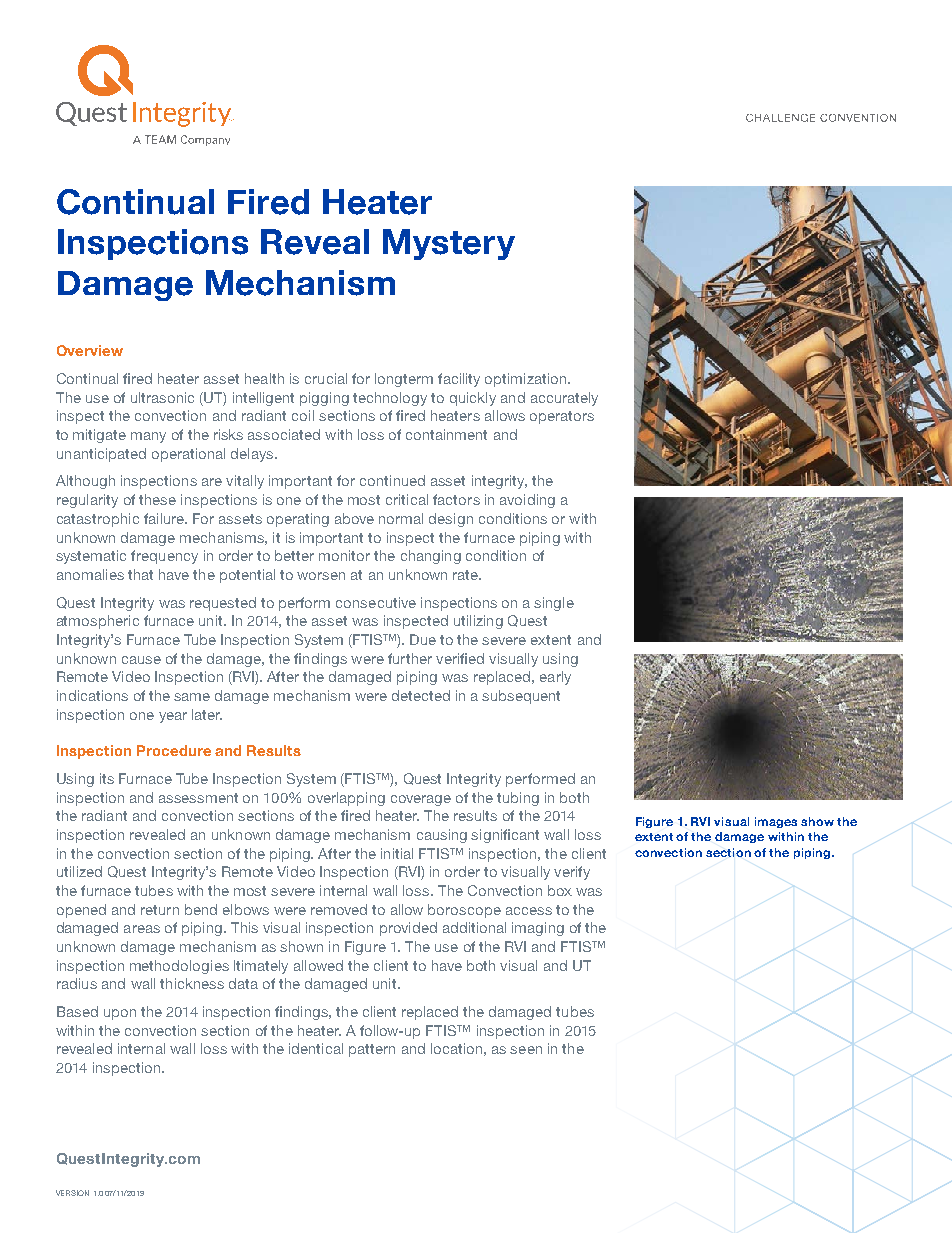 This document has height=1233, width=952. Describe the element at coordinates (408, 929) in the document. I see `provided` at that location.
